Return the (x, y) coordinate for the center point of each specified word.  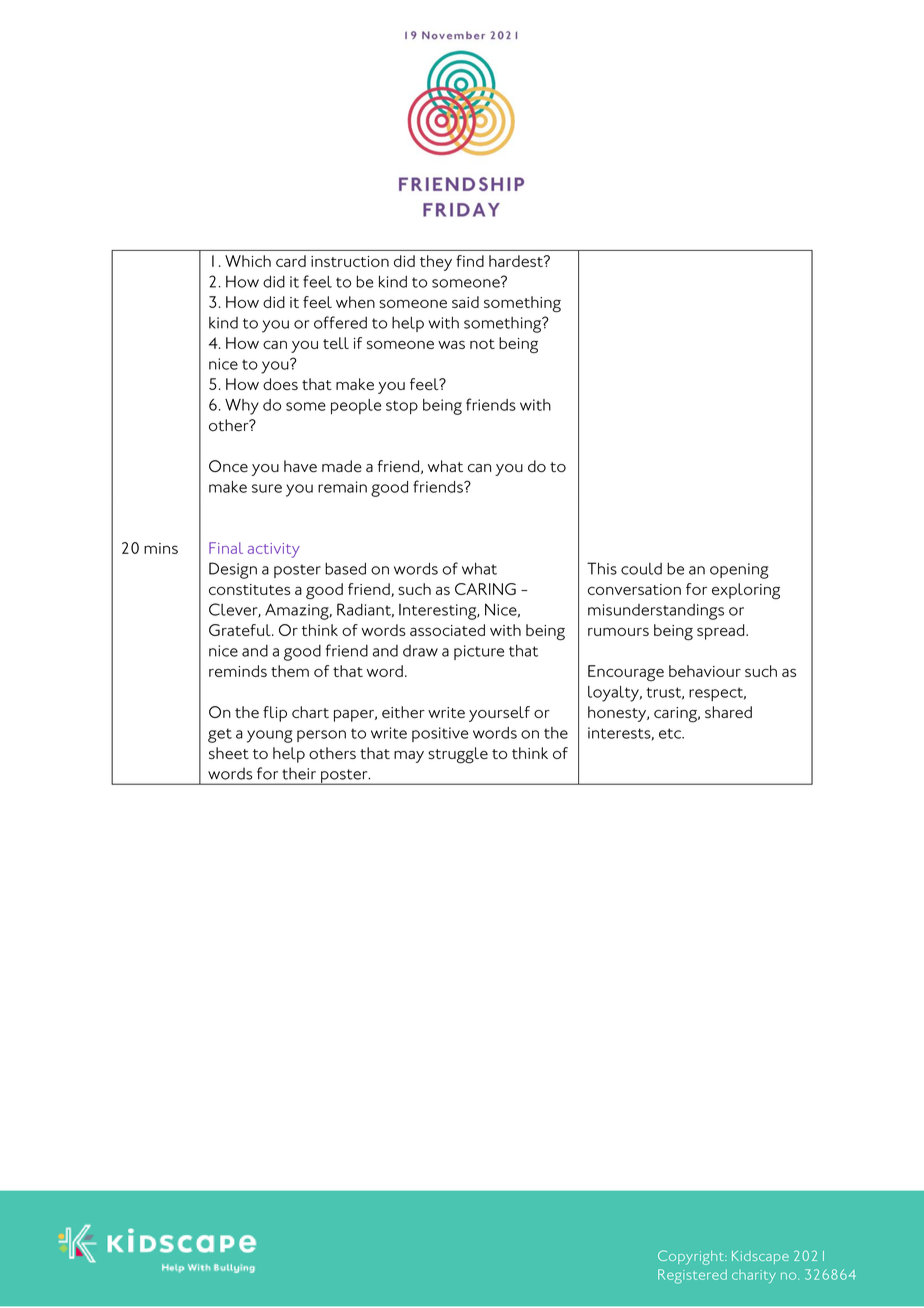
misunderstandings (656, 612)
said (465, 302)
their (299, 773)
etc (671, 733)
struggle (458, 755)
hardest (517, 261)
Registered (692, 1276)
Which (248, 261)
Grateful (241, 630)
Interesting (439, 612)
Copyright (692, 1257)
